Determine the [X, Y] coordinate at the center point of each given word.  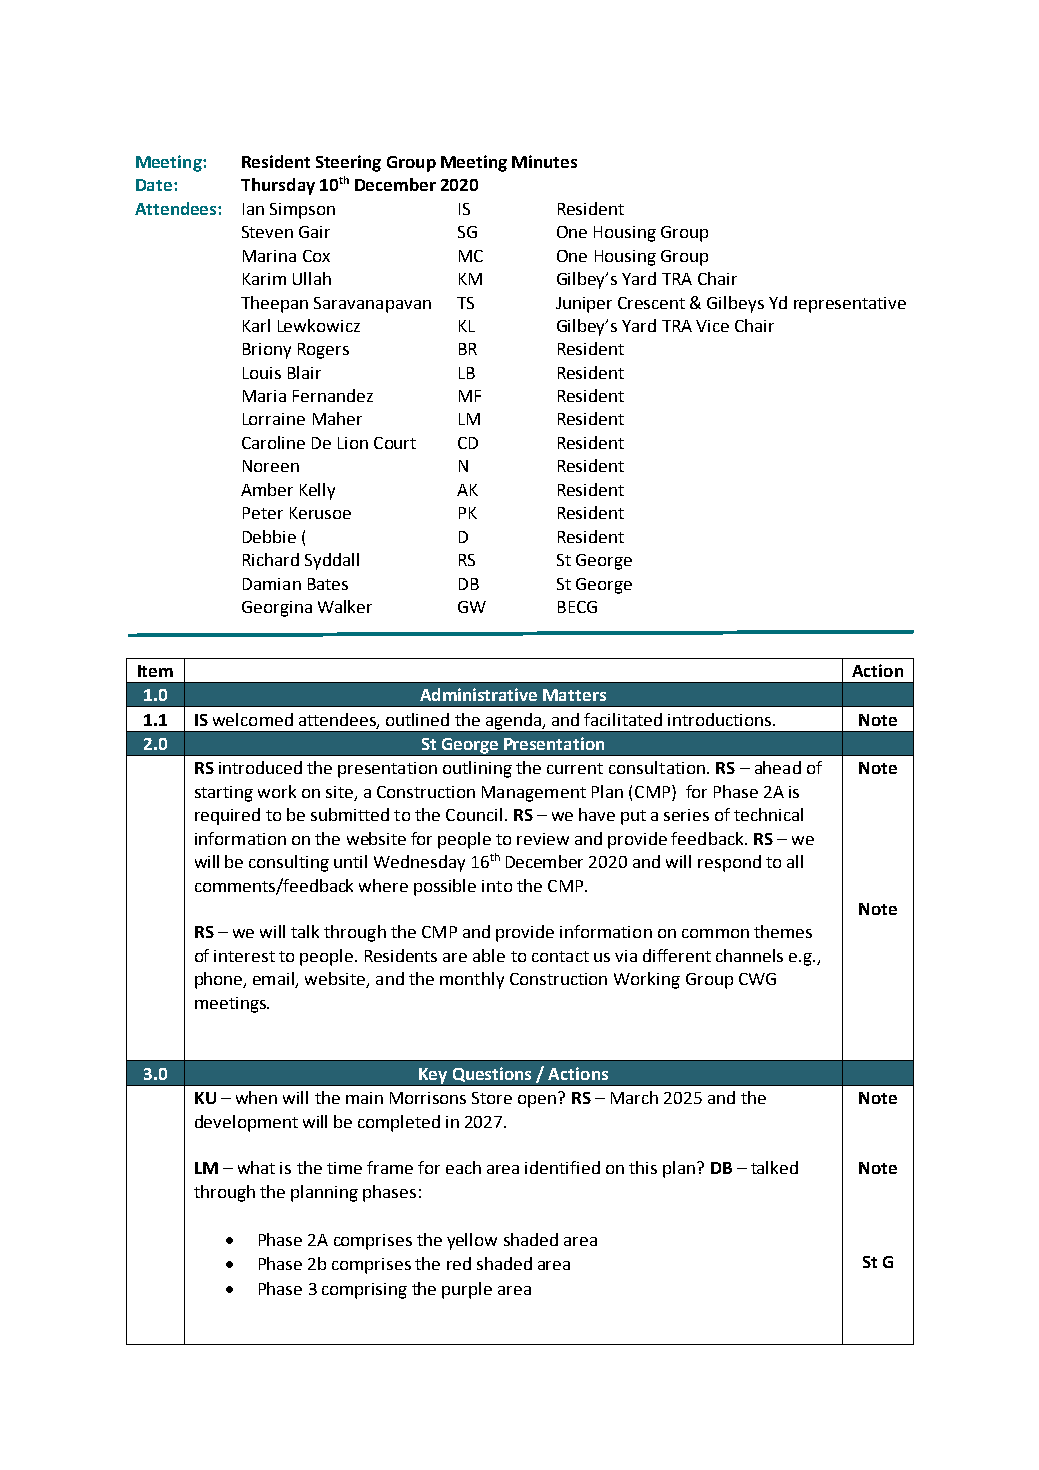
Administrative [478, 694]
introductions [721, 719]
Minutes [544, 161]
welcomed [253, 719]
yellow [472, 1241]
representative [850, 305]
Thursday [278, 186]
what [256, 1167]
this [643, 1167]
